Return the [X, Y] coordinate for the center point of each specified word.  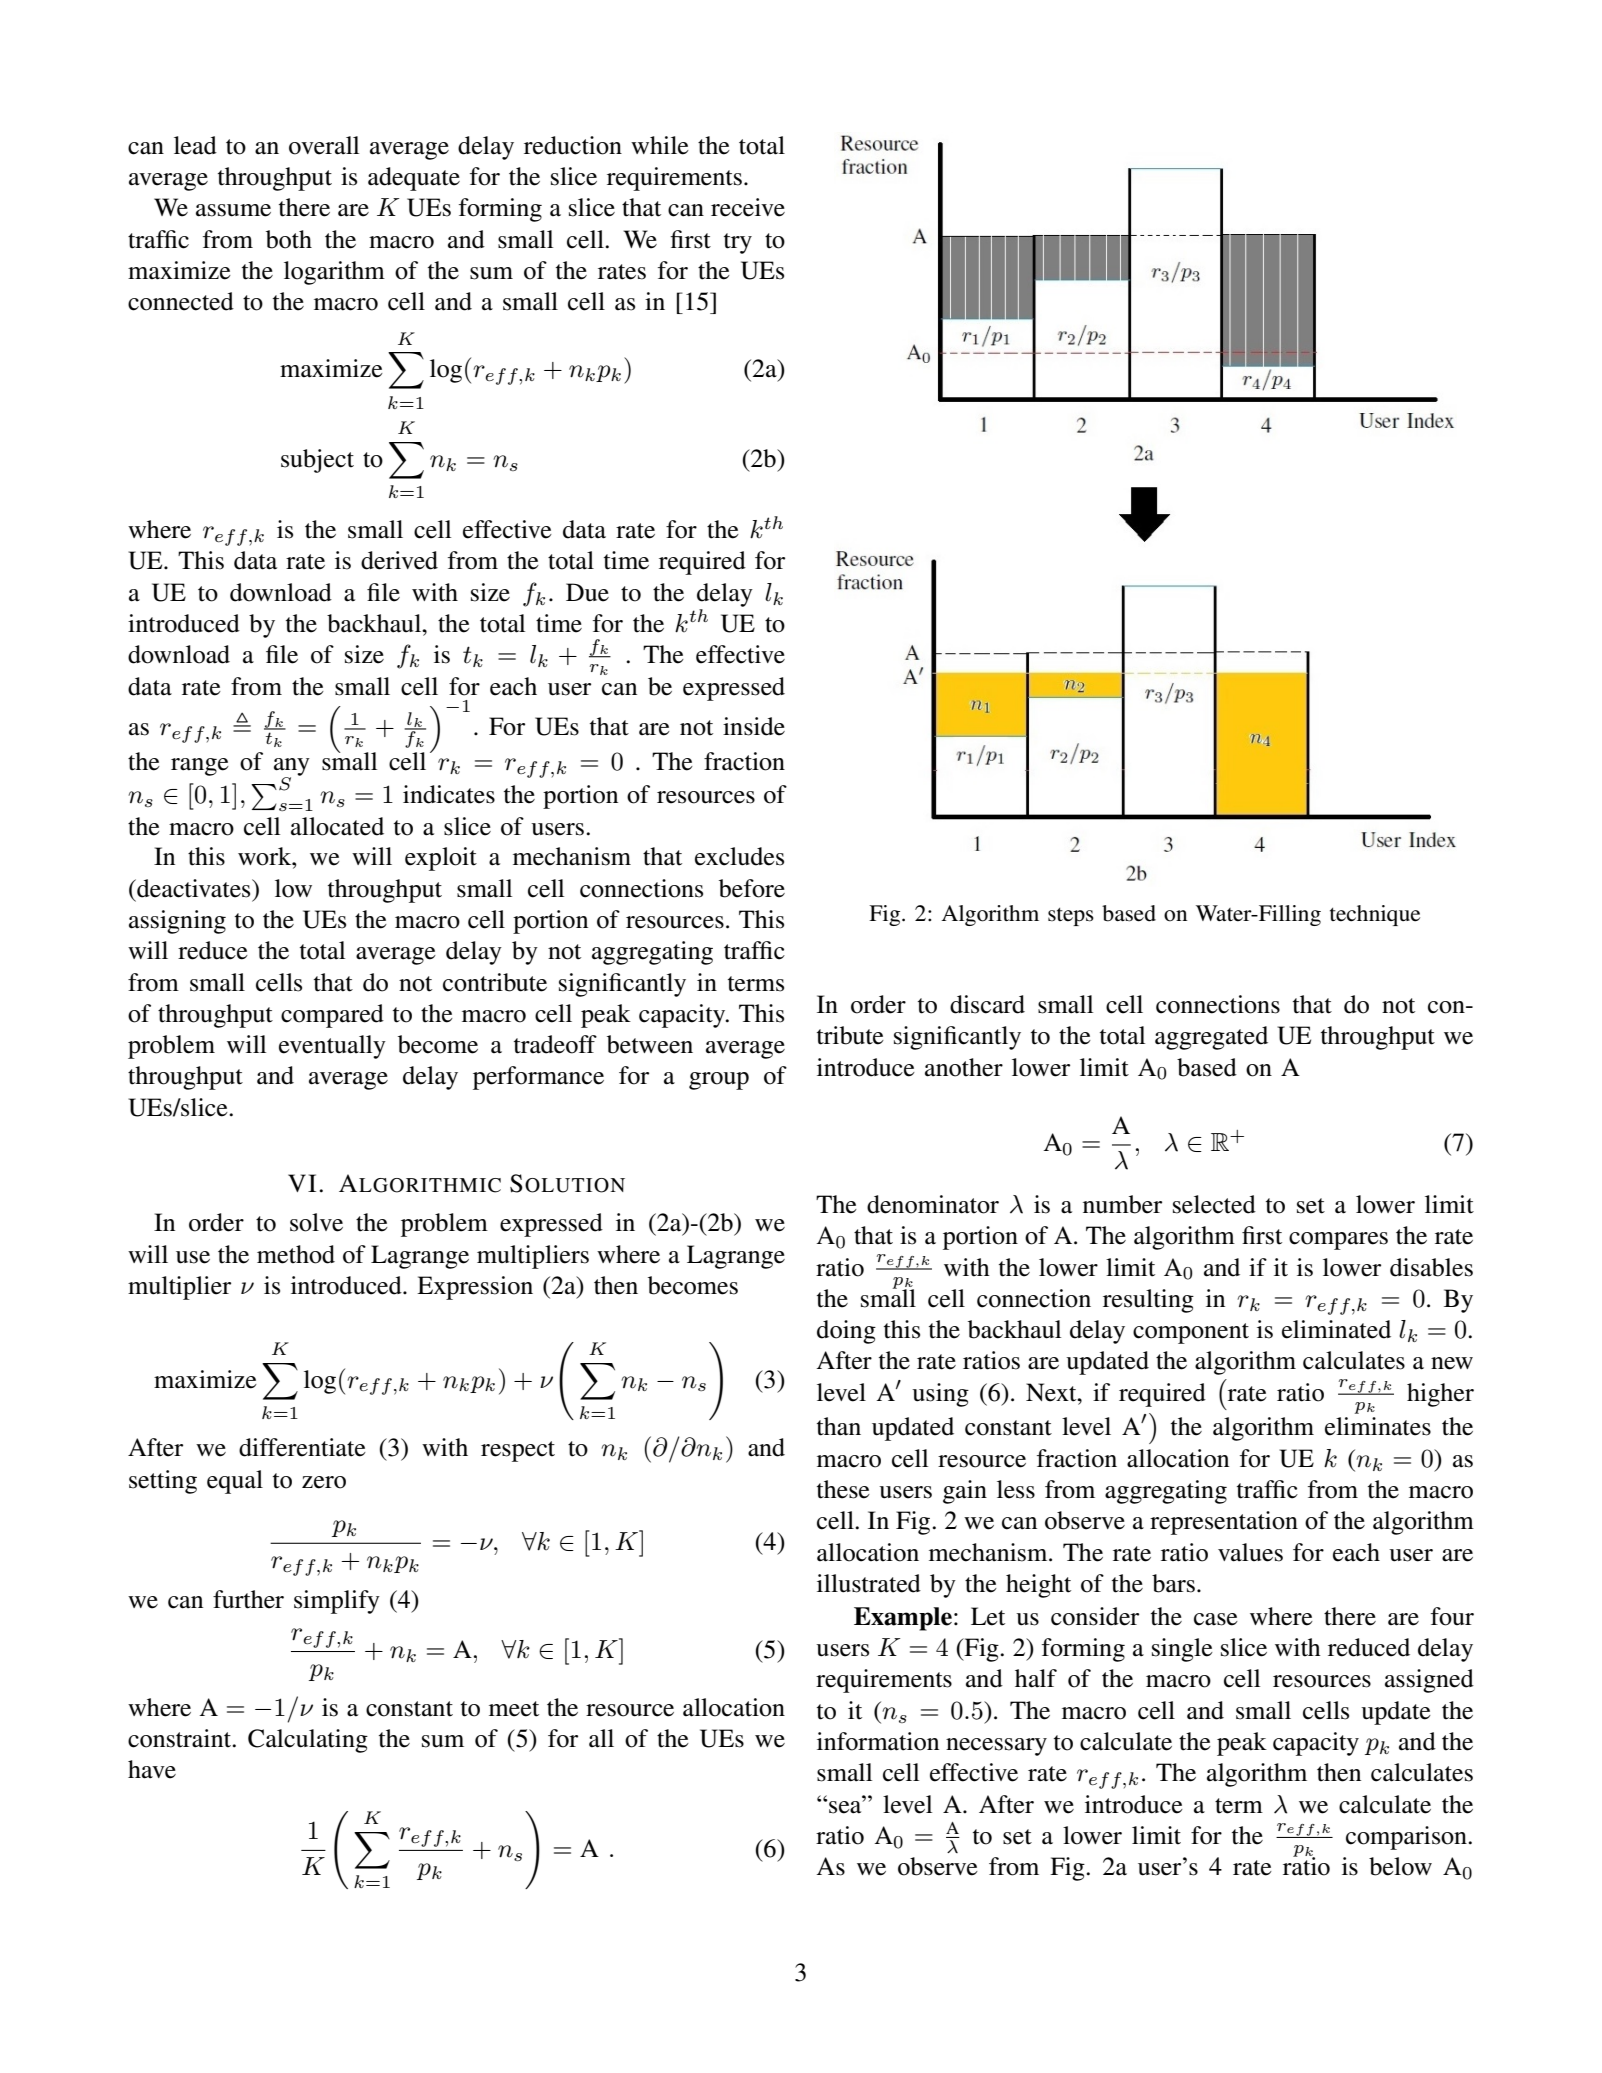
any [292, 768]
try [738, 243]
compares [1338, 1241]
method [296, 1254]
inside [754, 726]
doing [846, 1332]
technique [1375, 915]
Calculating [308, 1741]
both [289, 239]
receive [748, 207]
